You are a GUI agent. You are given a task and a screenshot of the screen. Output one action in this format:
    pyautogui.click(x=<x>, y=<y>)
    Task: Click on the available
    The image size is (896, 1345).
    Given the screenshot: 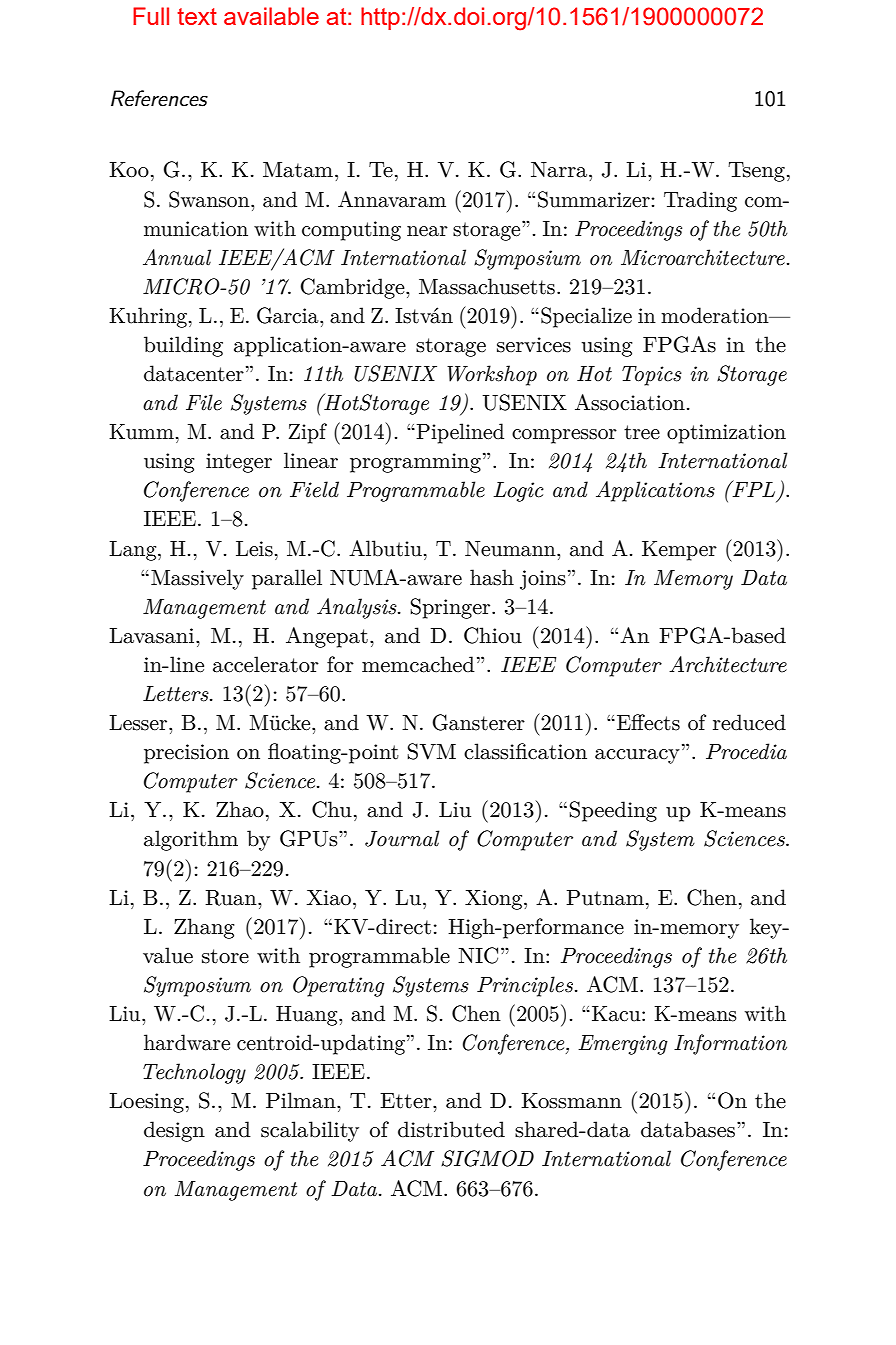 What is the action you would take?
    pyautogui.click(x=271, y=16)
